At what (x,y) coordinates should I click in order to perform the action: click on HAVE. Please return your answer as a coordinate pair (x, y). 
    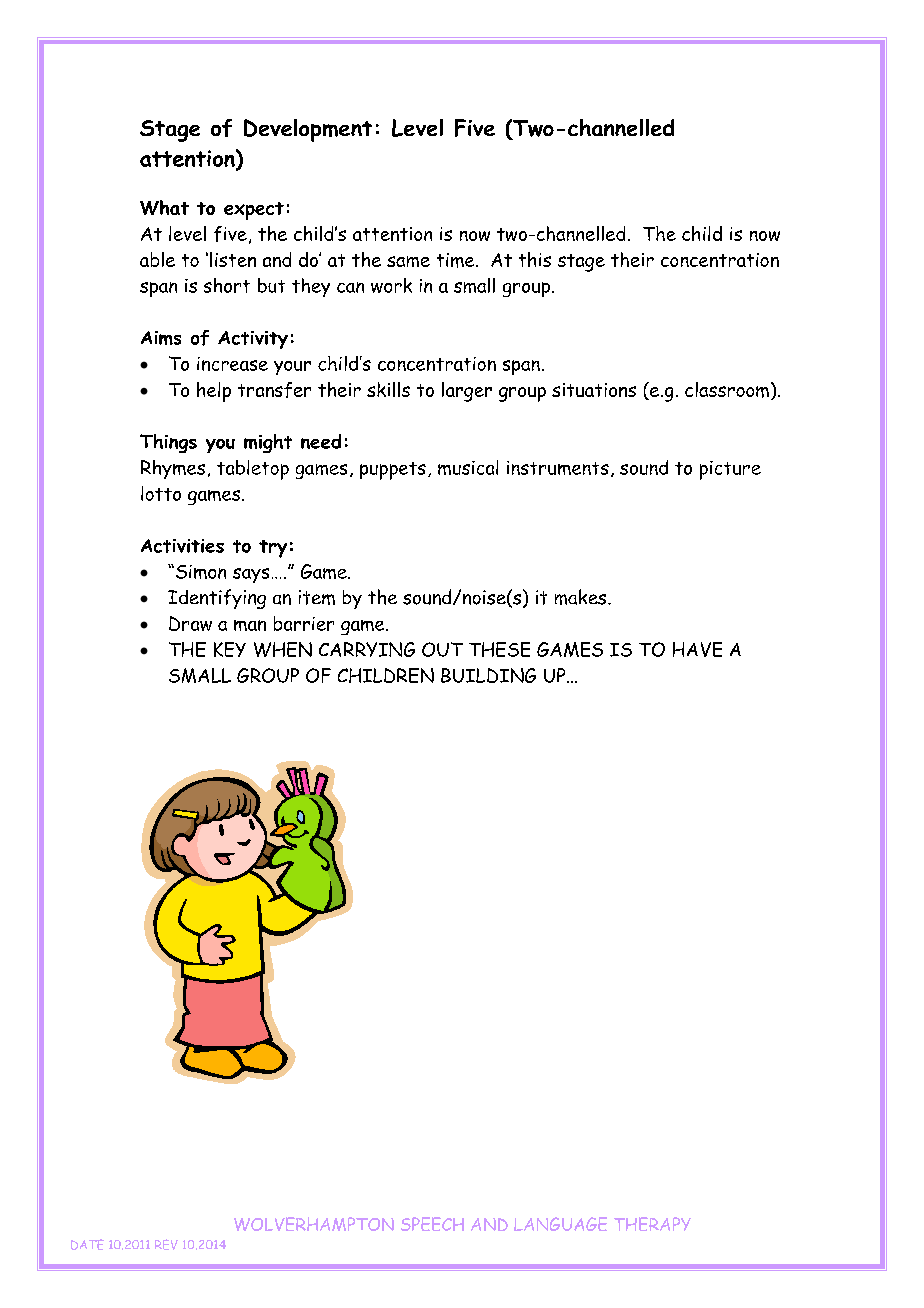
    Looking at the image, I should click on (697, 649).
